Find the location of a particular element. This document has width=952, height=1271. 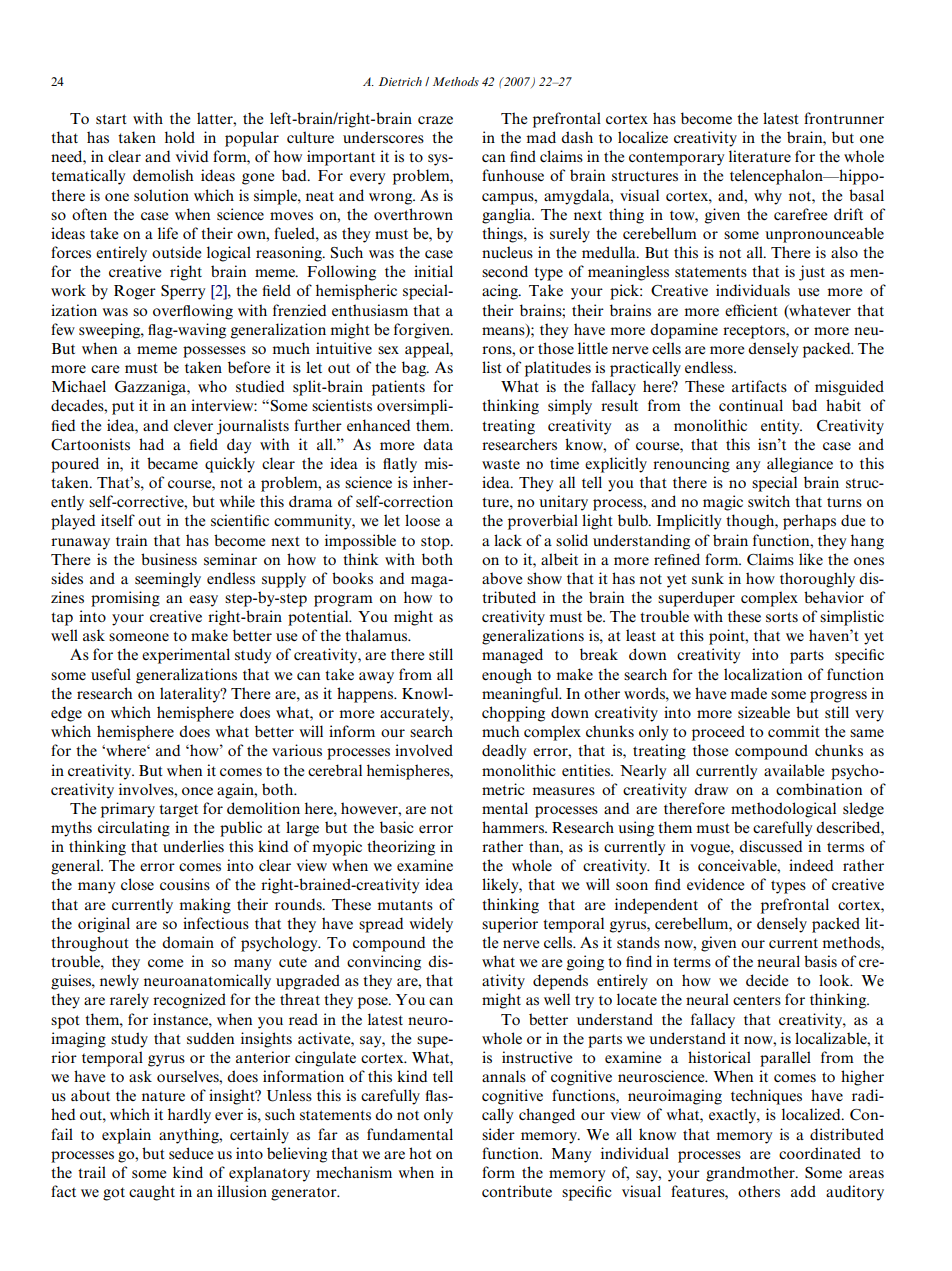

craze is located at coordinates (435, 120).
